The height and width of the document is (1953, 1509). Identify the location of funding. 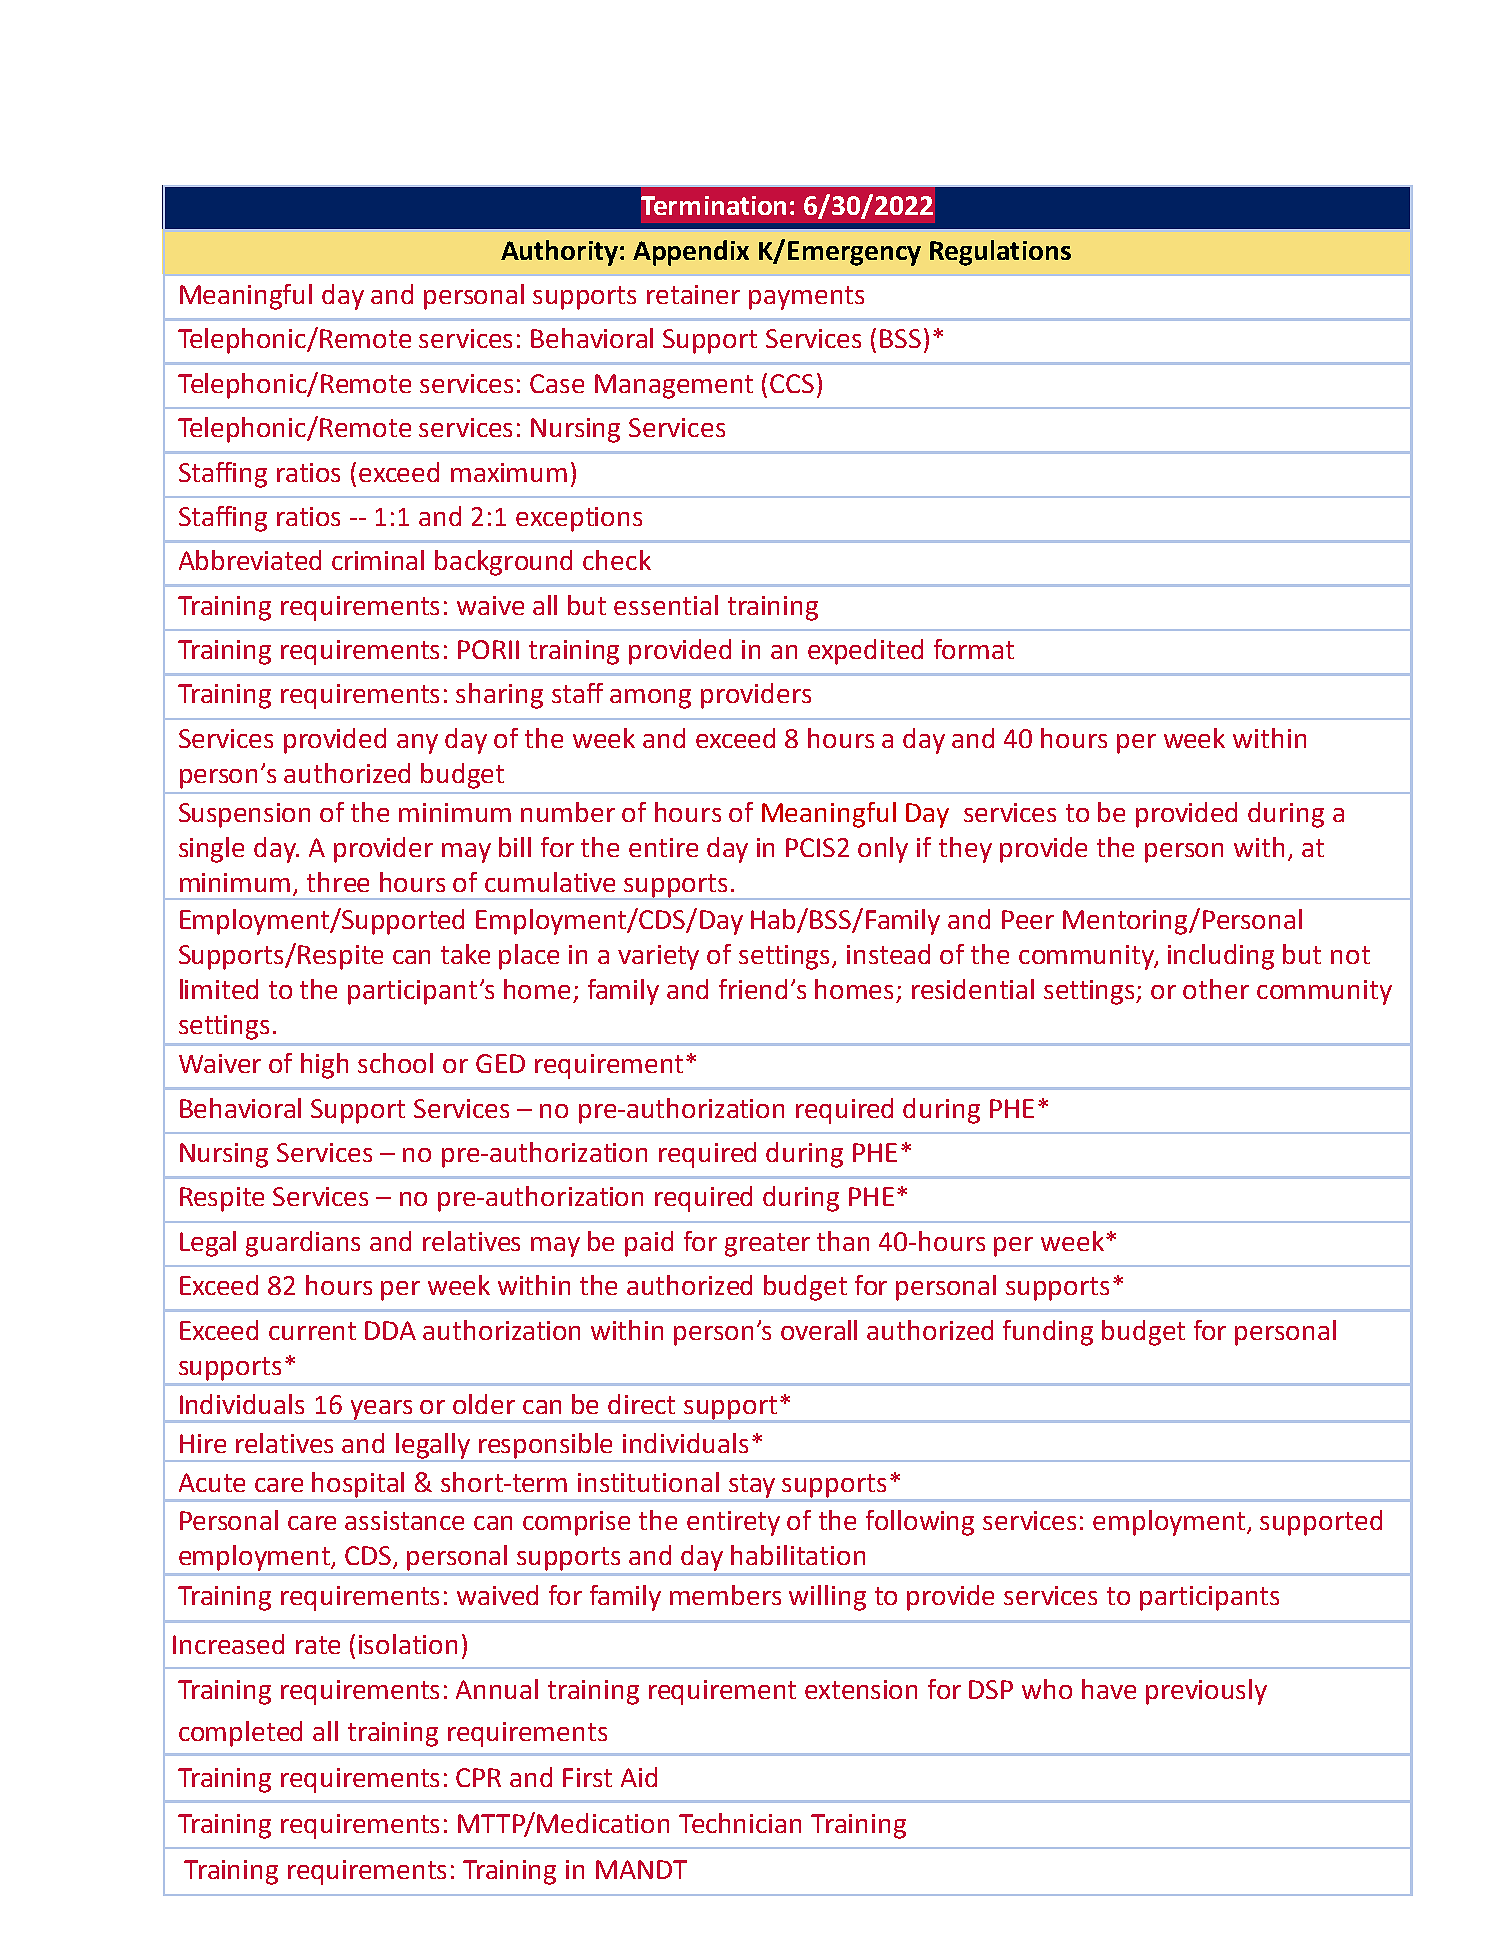
(1048, 1333).
